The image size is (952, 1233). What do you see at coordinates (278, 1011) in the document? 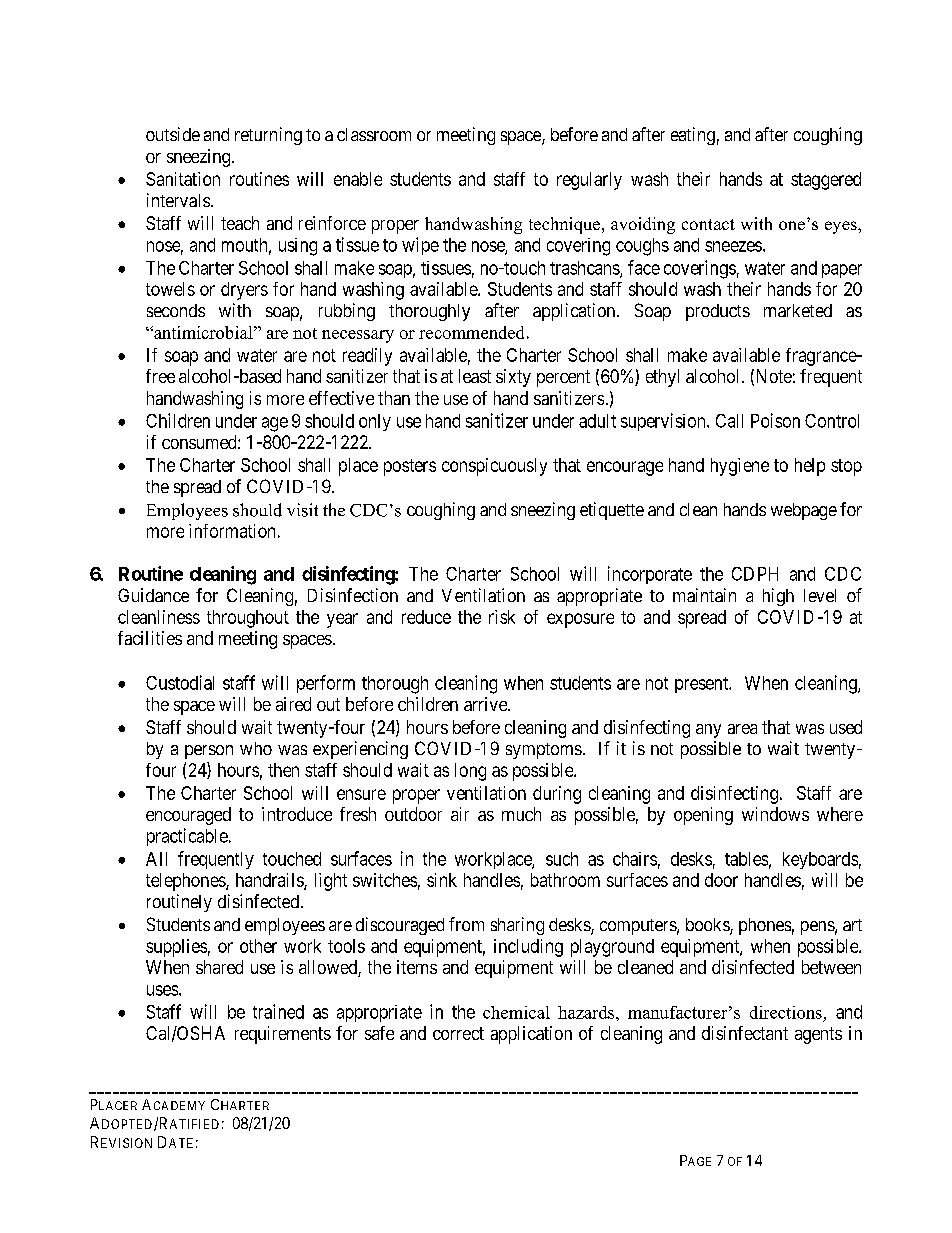
I see `trained` at bounding box center [278, 1011].
